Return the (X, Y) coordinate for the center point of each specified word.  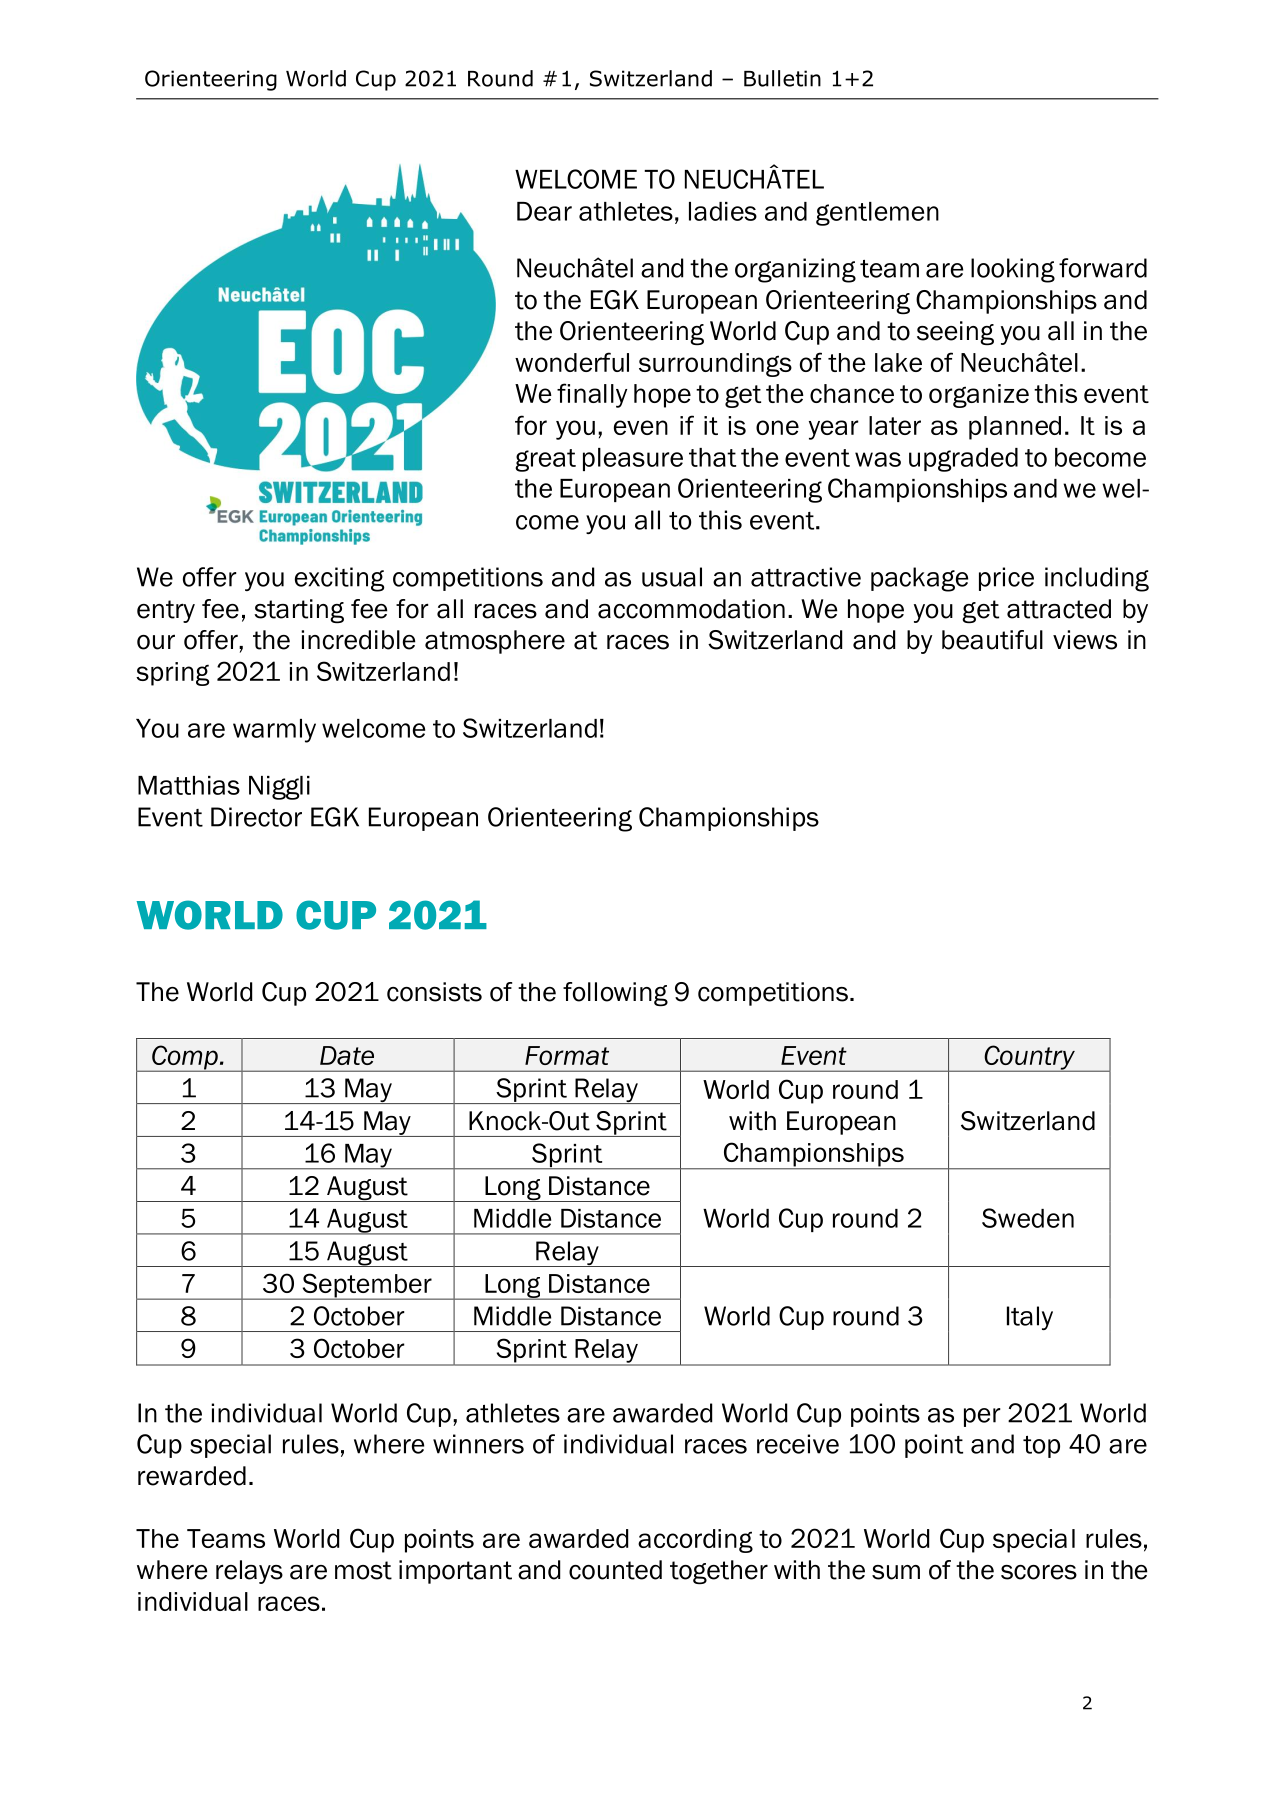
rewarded (192, 1476)
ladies (723, 211)
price (1006, 579)
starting (299, 611)
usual (672, 577)
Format (567, 1055)
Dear (544, 211)
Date (347, 1055)
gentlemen (877, 214)
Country (1029, 1058)
